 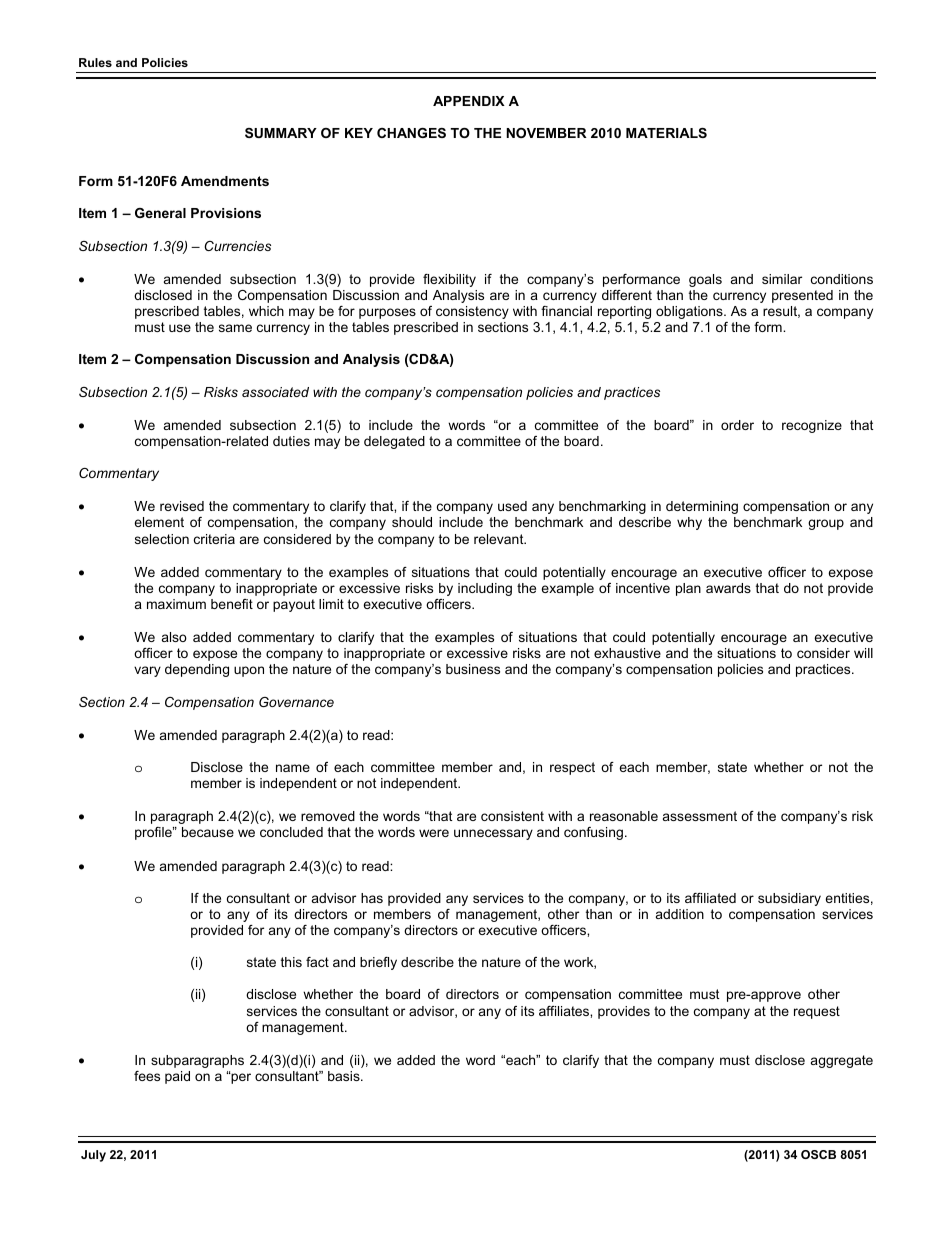 What do you see at coordinates (95, 62) in the document?
I see `Rules` at bounding box center [95, 62].
